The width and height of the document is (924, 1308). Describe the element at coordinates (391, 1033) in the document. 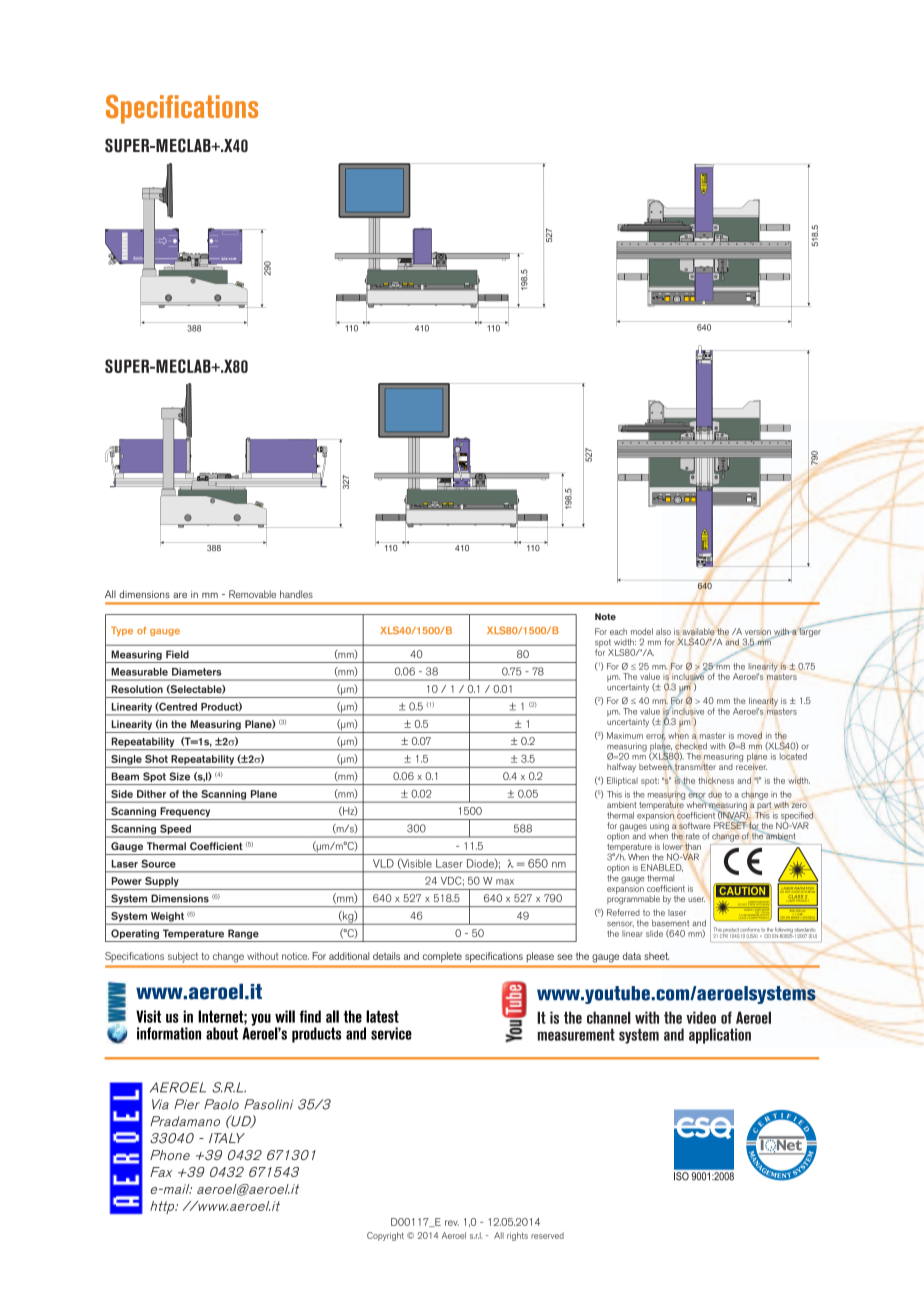

I see `service` at that location.
